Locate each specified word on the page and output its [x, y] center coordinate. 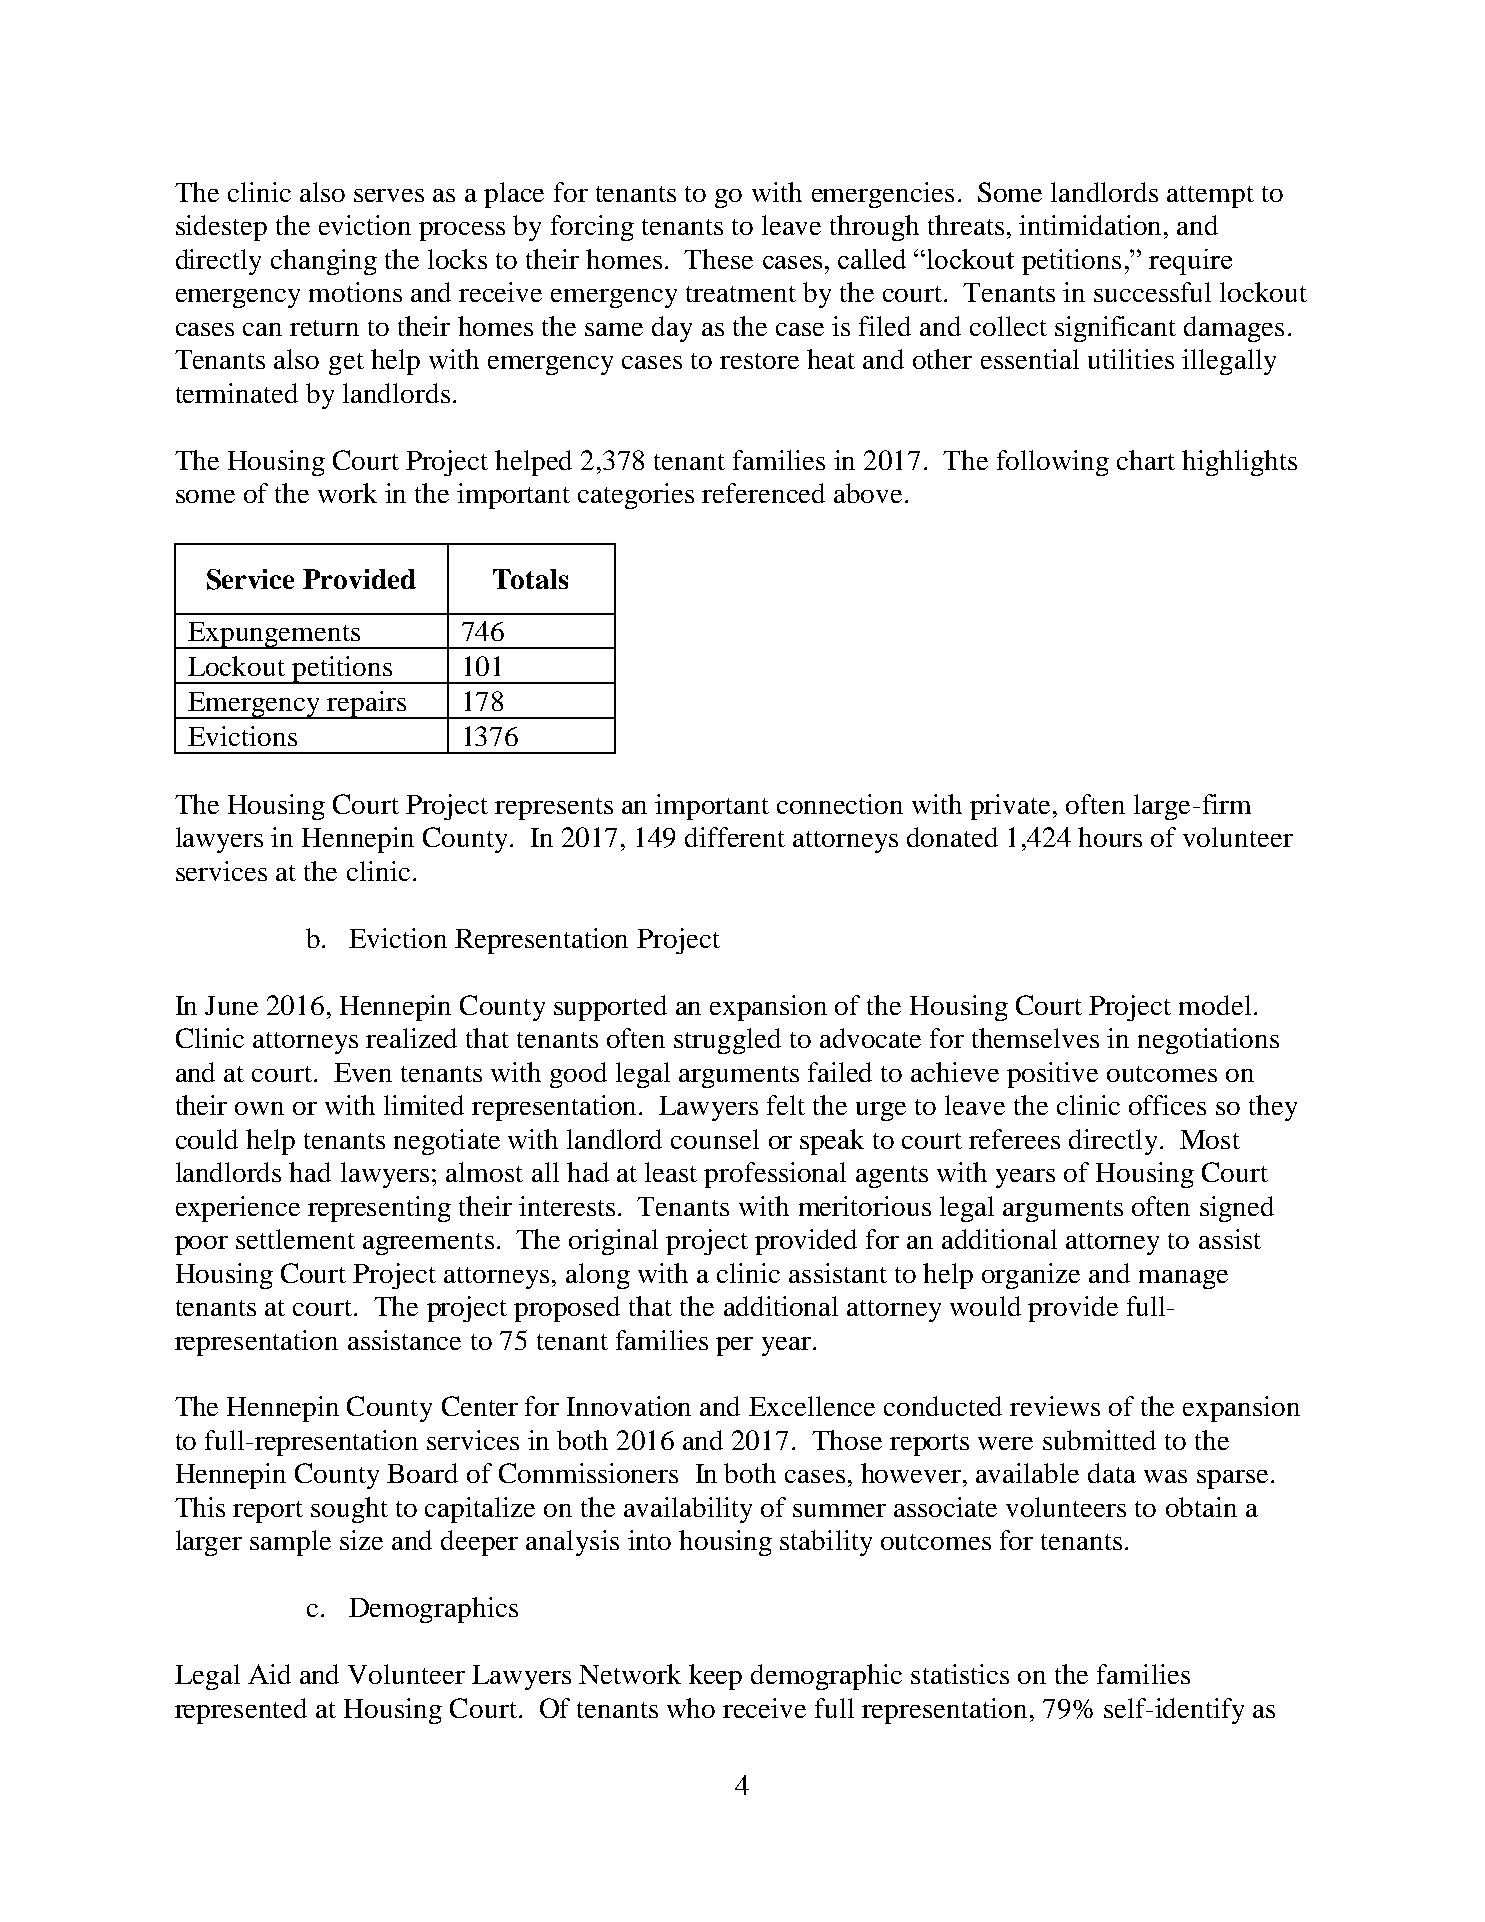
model [1215, 1005]
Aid [269, 1674]
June [231, 1005]
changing [324, 262]
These [718, 259]
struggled [727, 1041]
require [1190, 262]
